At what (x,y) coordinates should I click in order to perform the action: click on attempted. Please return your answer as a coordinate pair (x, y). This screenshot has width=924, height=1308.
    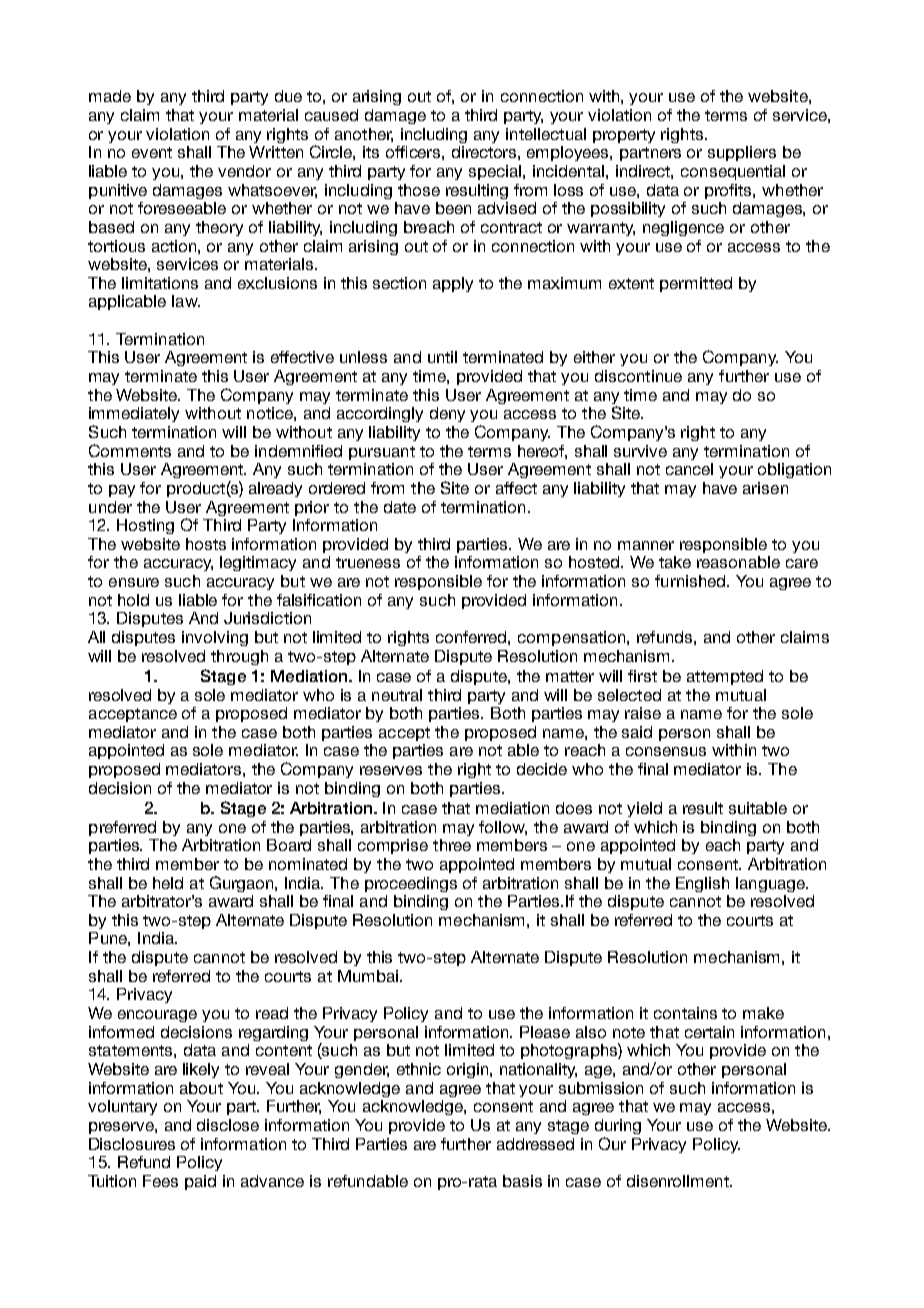
    Looking at the image, I should click on (725, 677).
